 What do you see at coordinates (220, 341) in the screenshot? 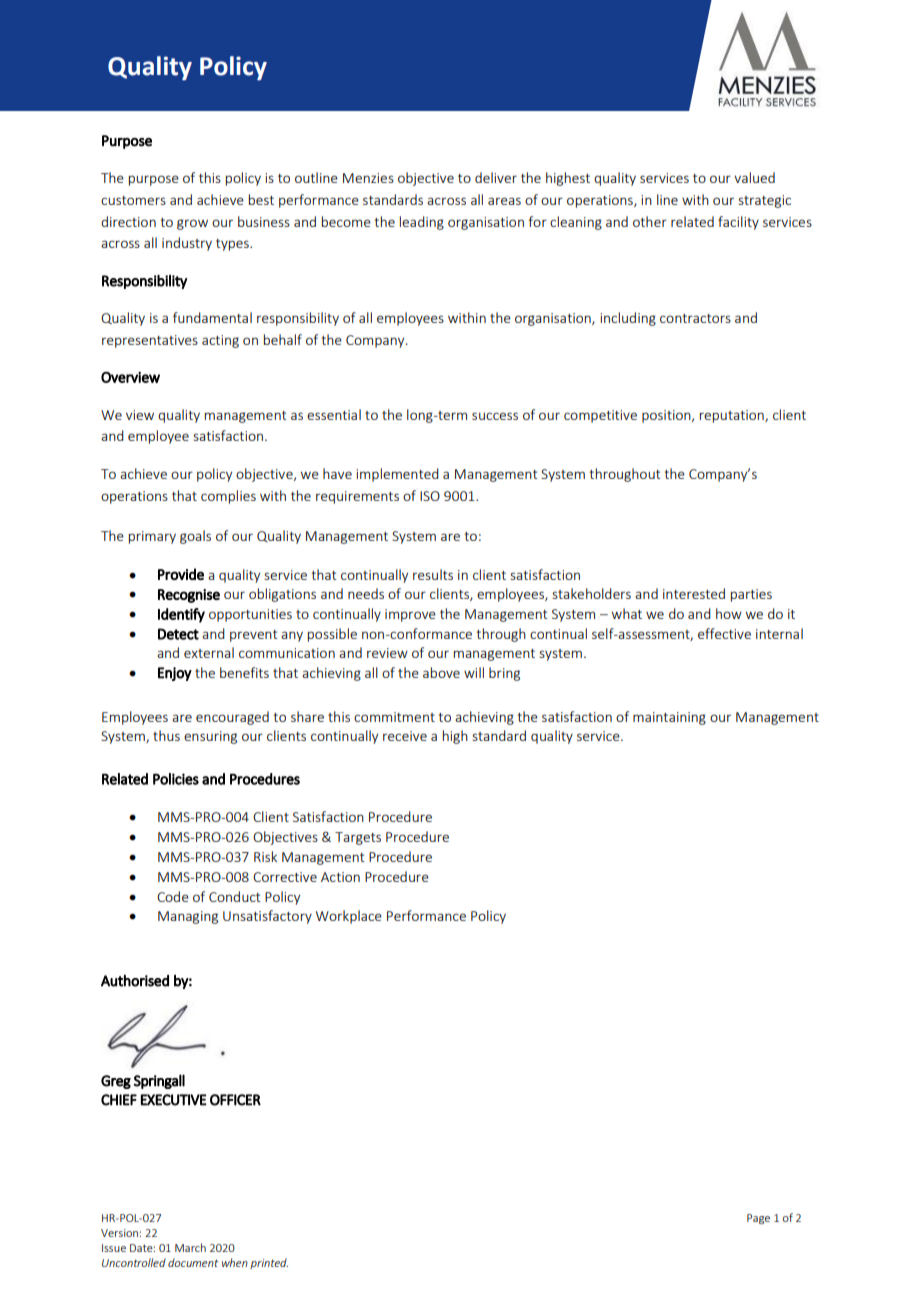
I see `acting` at bounding box center [220, 341].
